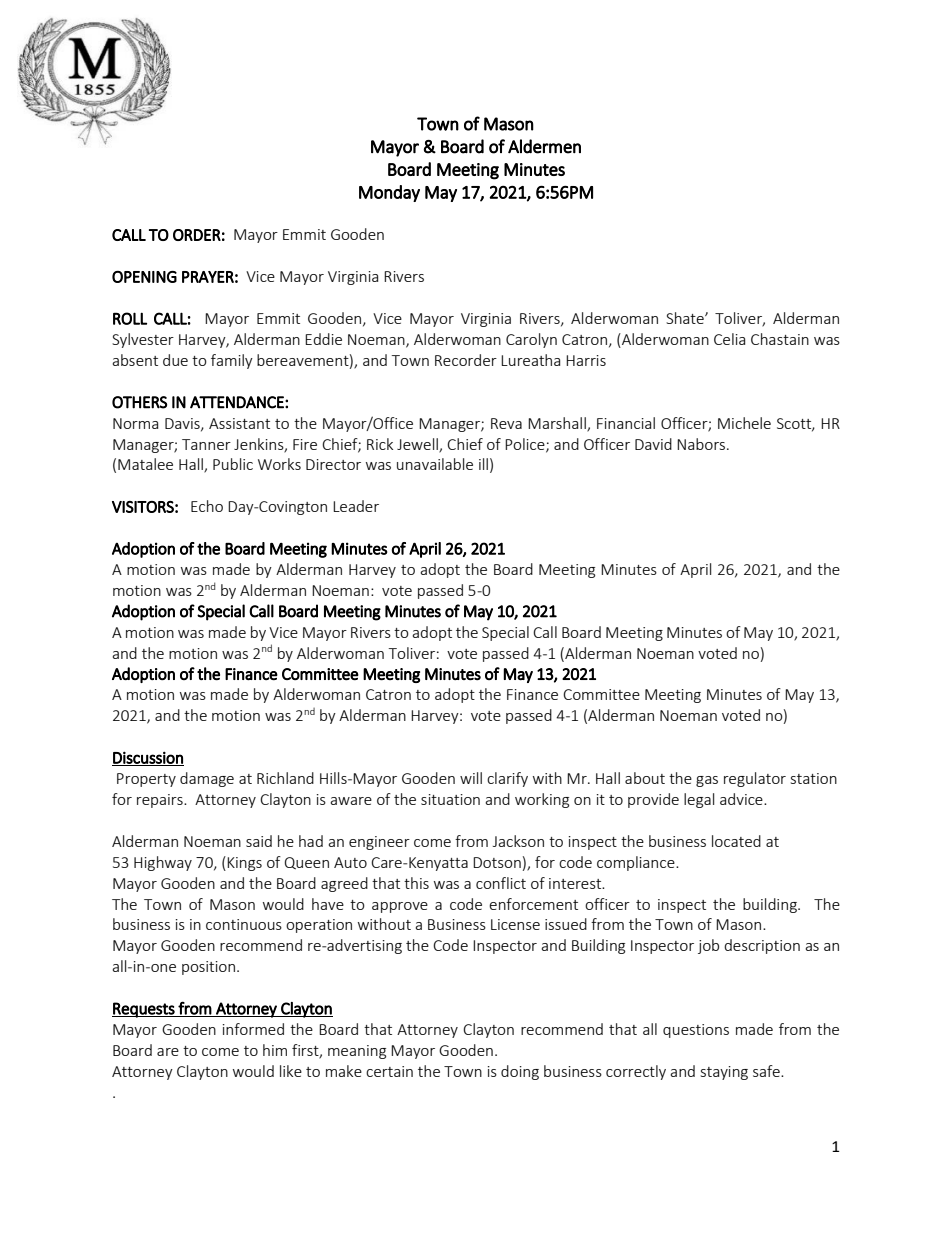 Image resolution: width=952 pixels, height=1233 pixels. Describe the element at coordinates (232, 361) in the screenshot. I see `family` at that location.
